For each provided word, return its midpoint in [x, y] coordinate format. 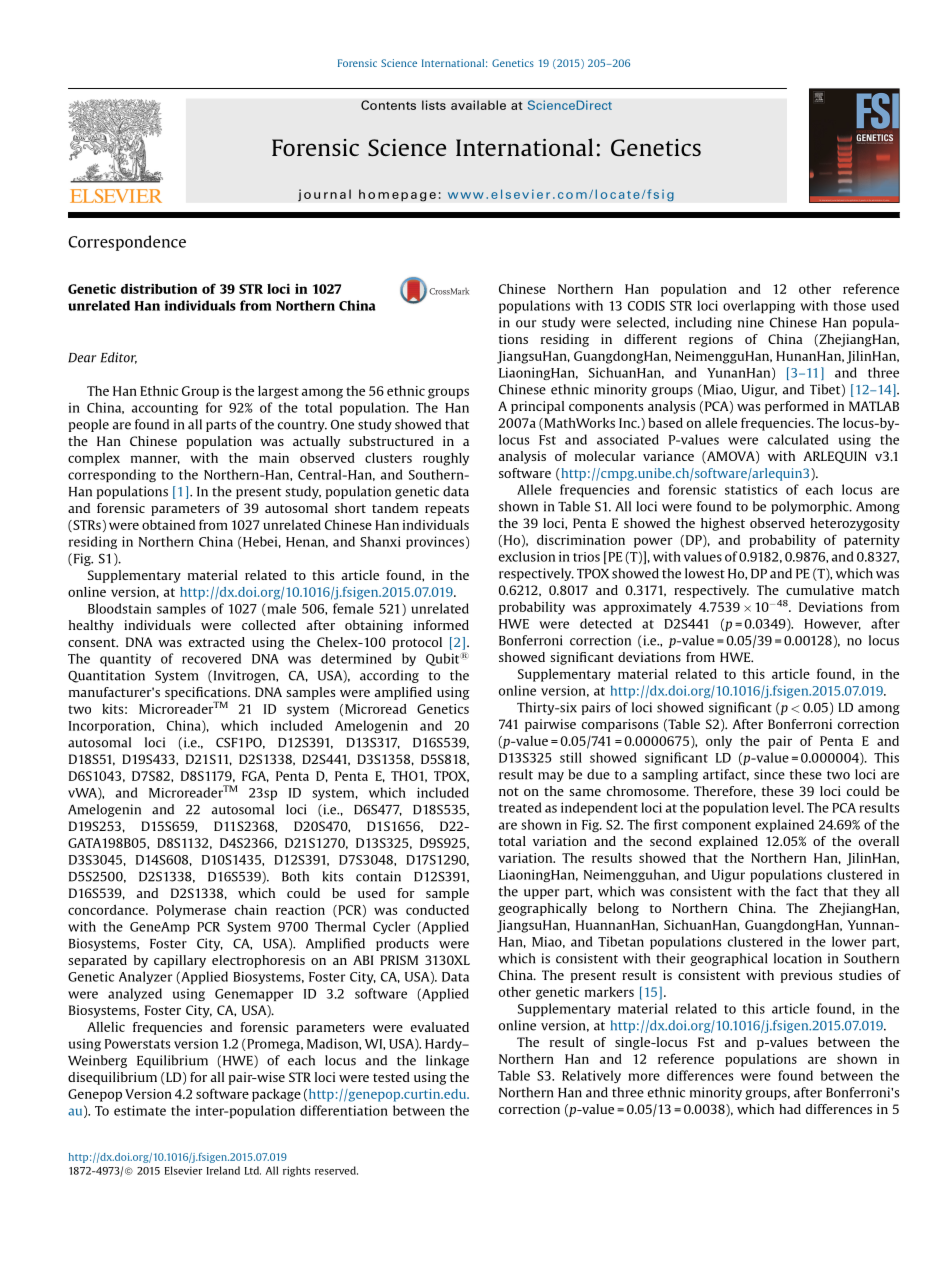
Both [295, 876]
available [478, 105]
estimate [140, 1110]
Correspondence [127, 243]
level [787, 807]
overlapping [759, 306]
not [509, 791]
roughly [446, 459]
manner [155, 459]
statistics [751, 490]
